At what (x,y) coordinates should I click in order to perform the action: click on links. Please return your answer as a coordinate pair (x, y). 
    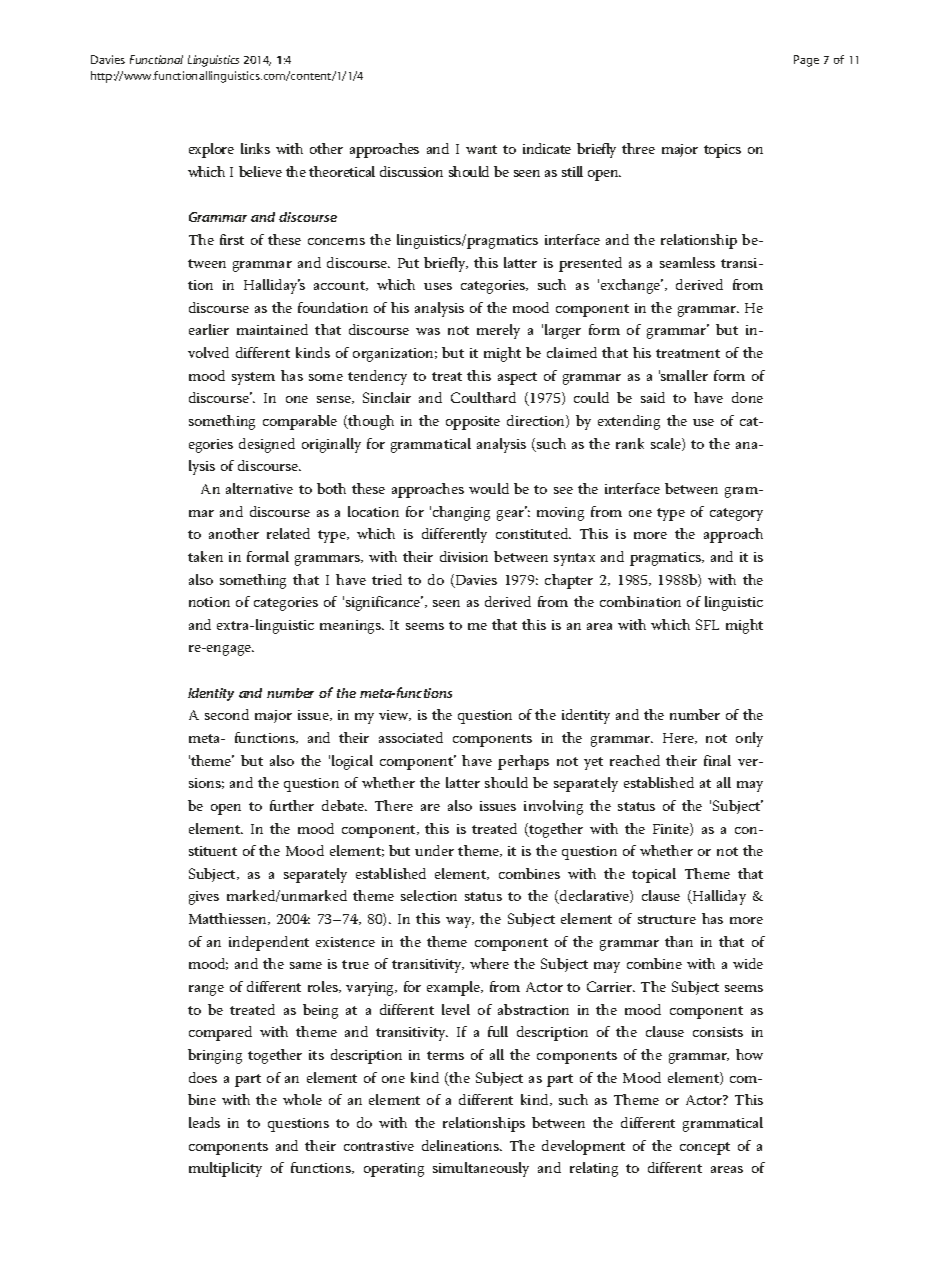
    Looking at the image, I should click on (255, 148).
